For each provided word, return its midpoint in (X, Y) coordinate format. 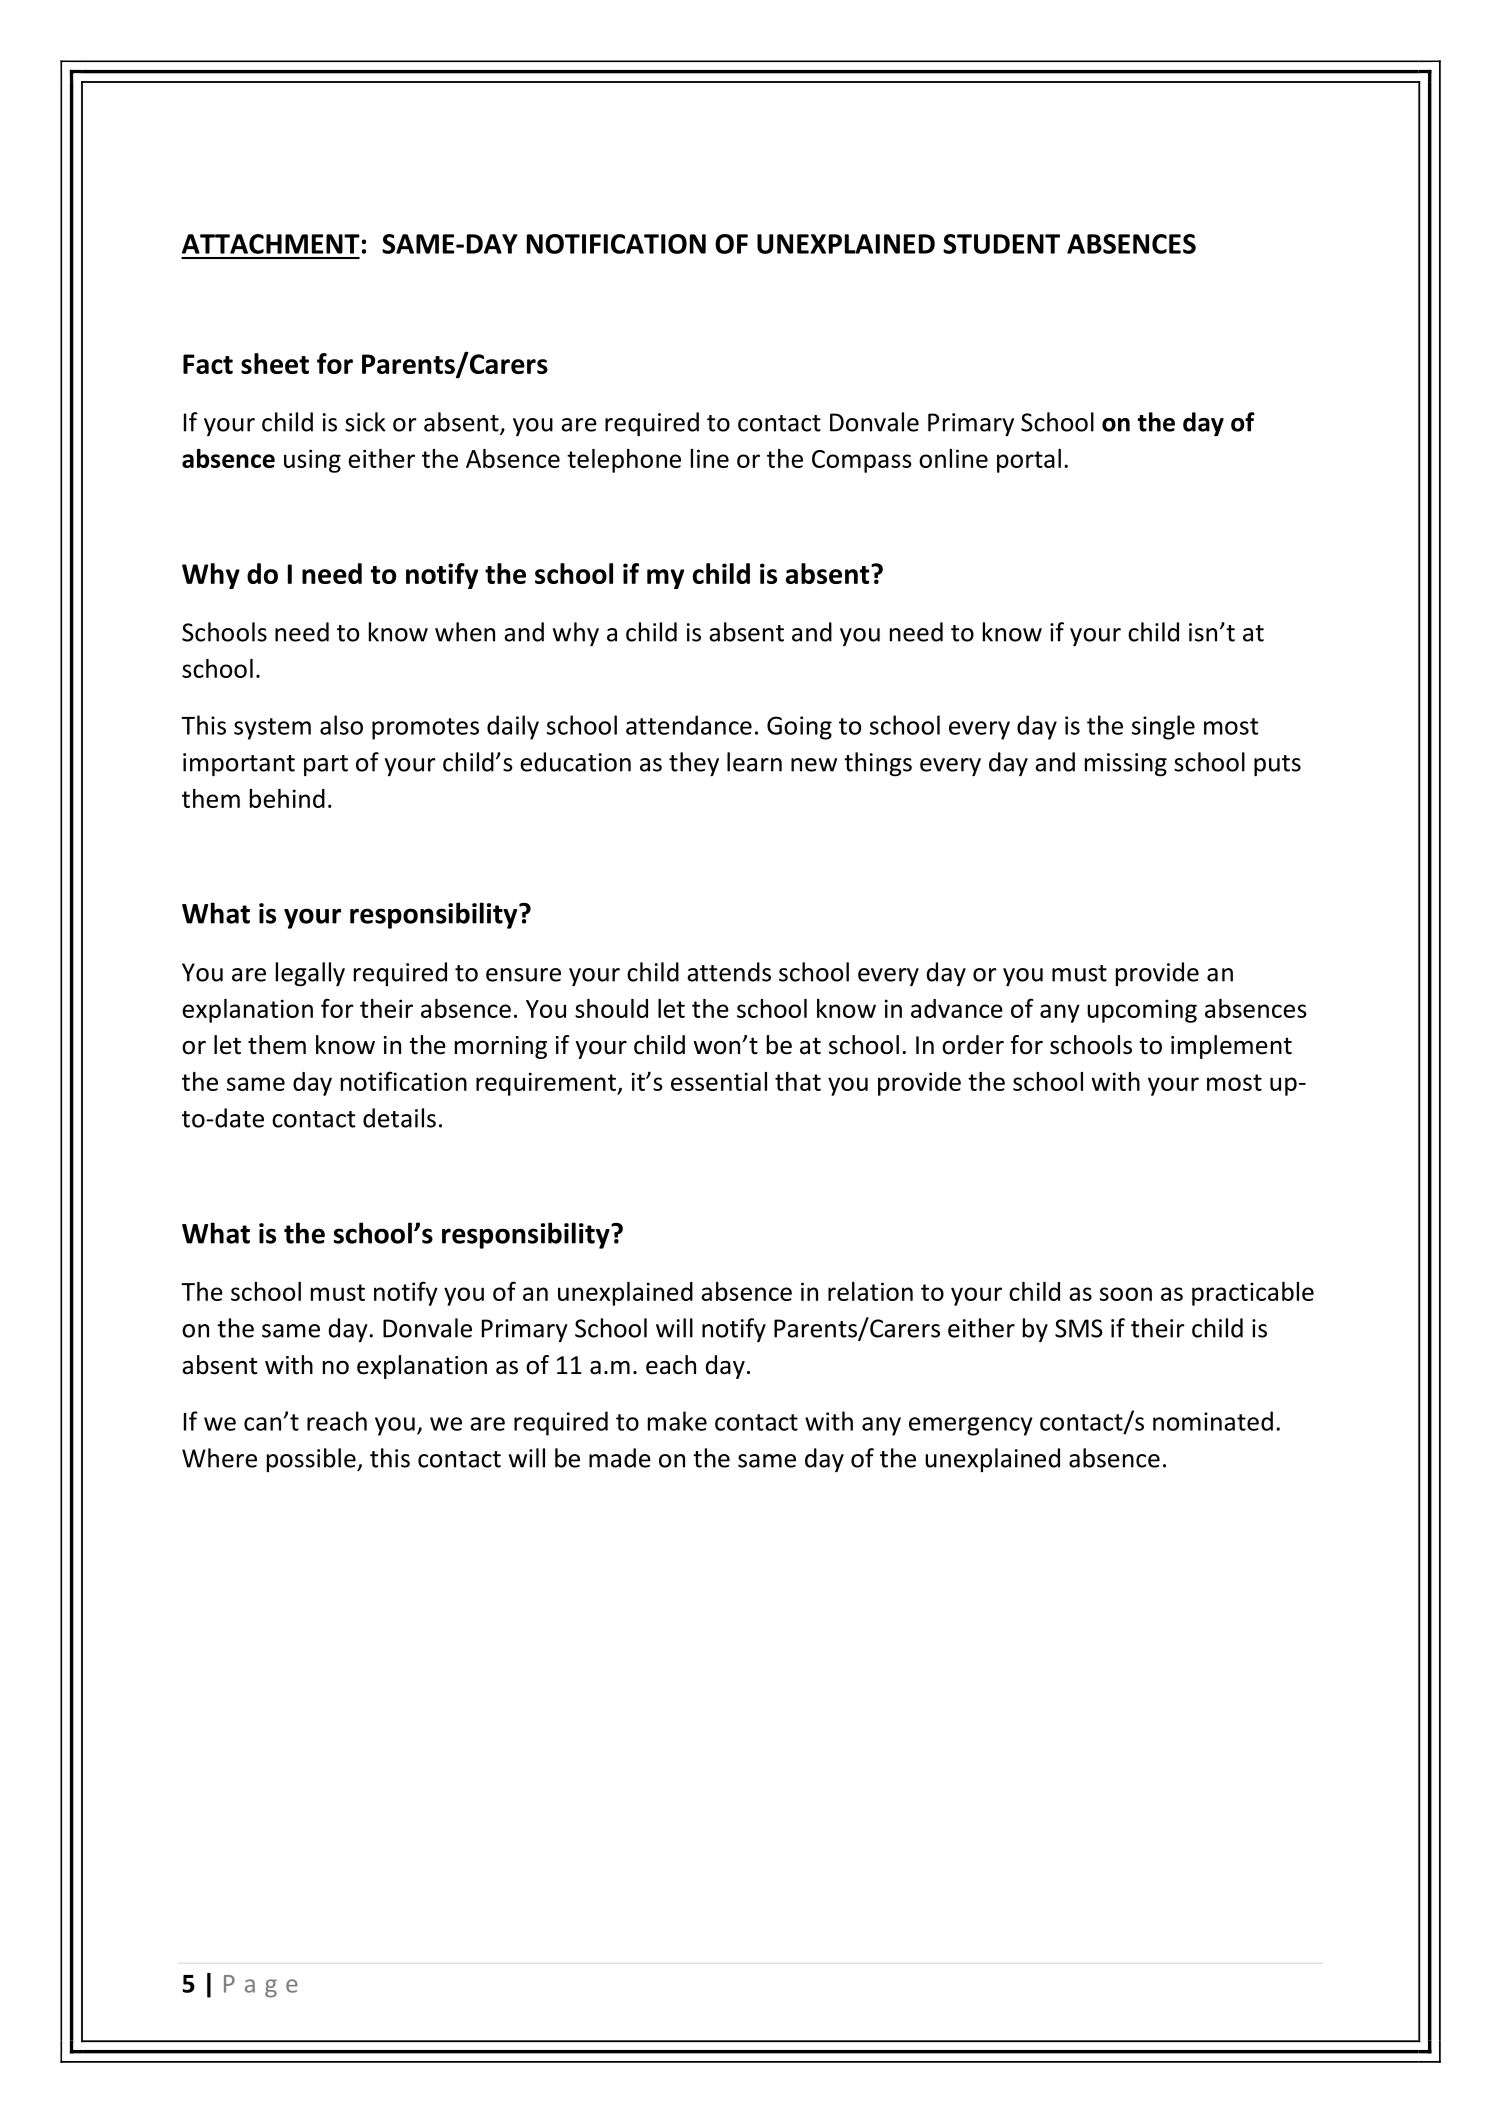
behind (287, 798)
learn (754, 762)
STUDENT (1001, 244)
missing (1126, 765)
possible (312, 1460)
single (1163, 727)
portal (1029, 461)
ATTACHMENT (271, 244)
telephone (624, 461)
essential (719, 1081)
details (399, 1118)
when (465, 632)
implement (1231, 1047)
